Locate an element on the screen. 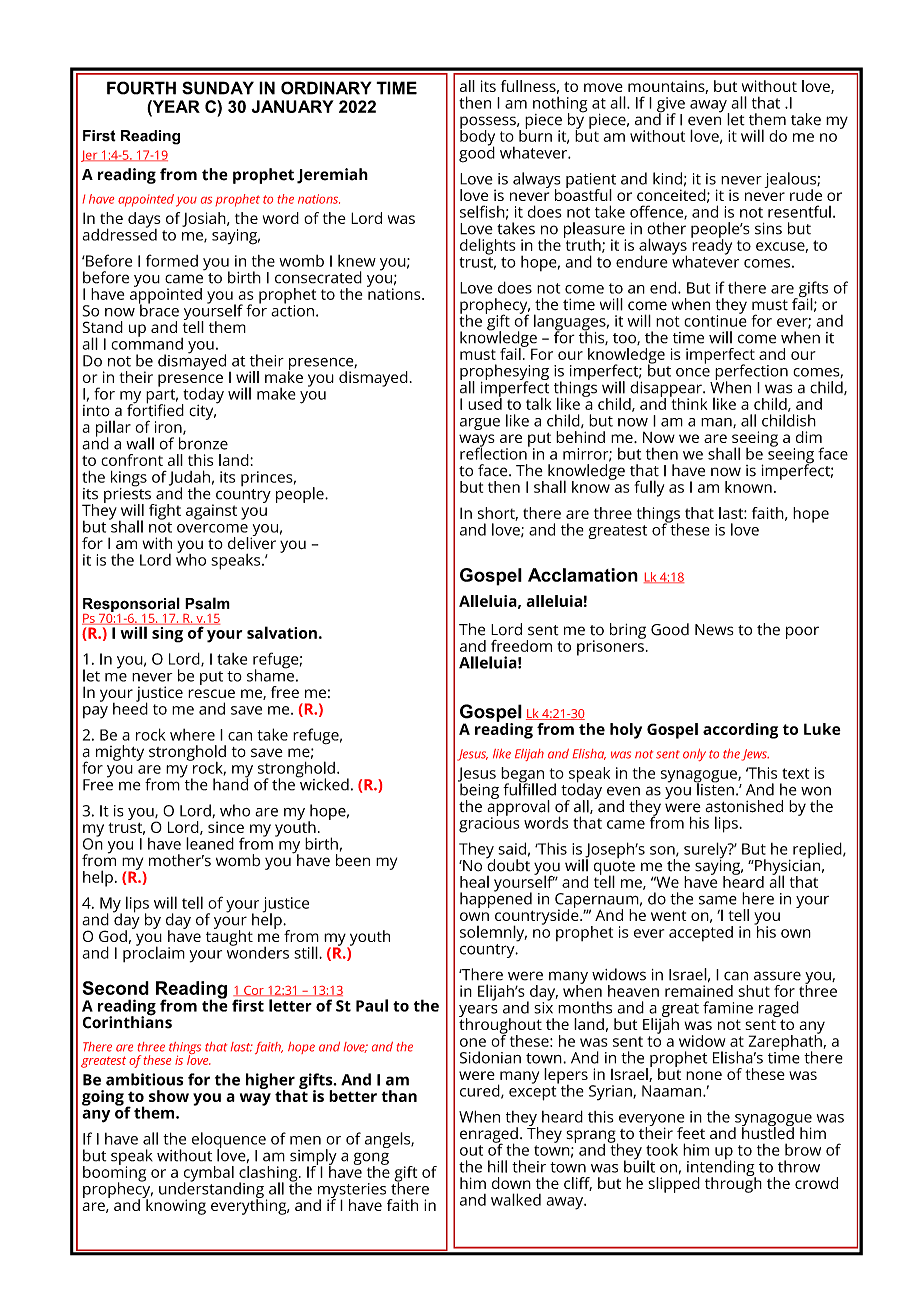 The width and height of the screenshot is (924, 1308). gracious is located at coordinates (489, 824).
